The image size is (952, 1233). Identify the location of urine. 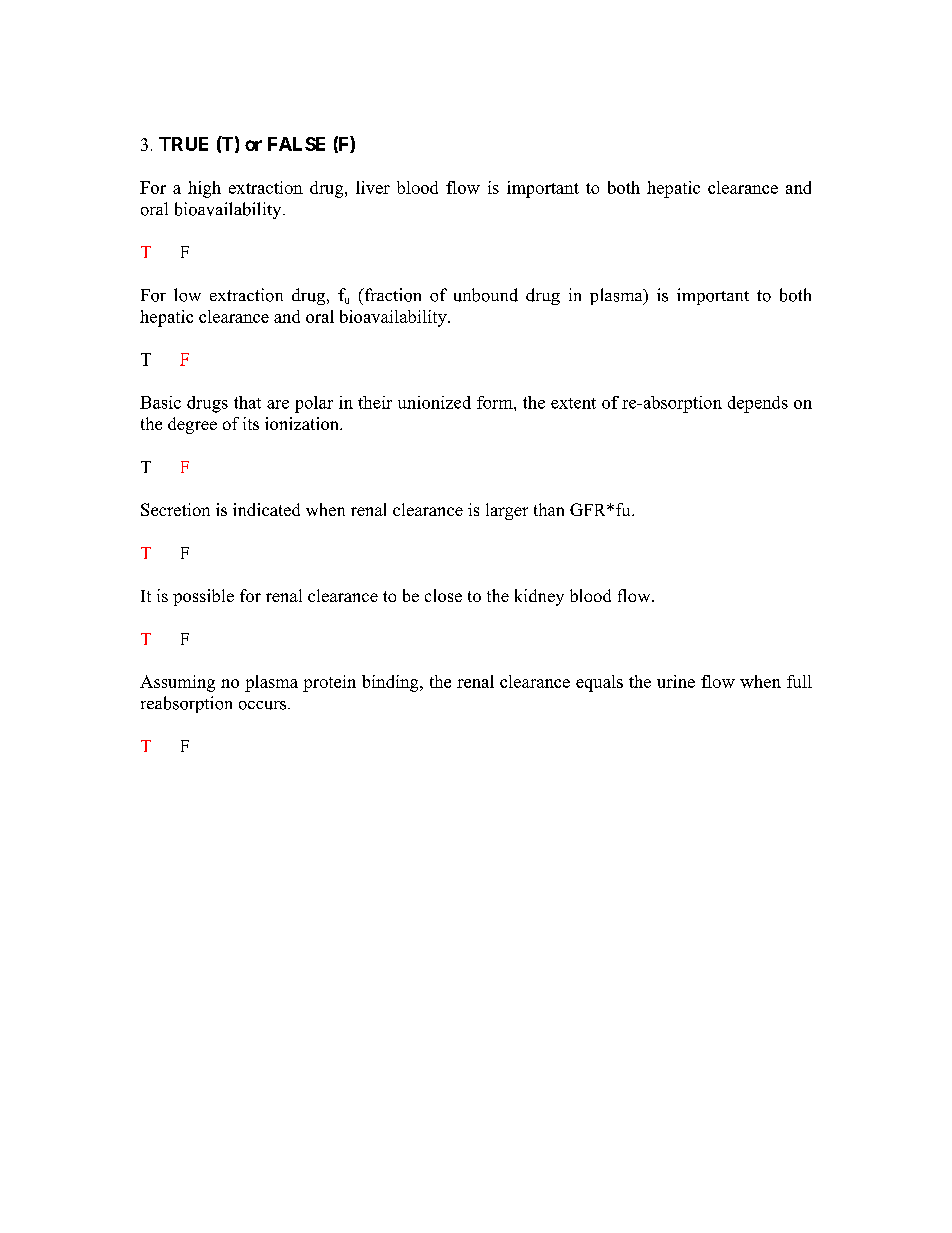
(676, 681).
